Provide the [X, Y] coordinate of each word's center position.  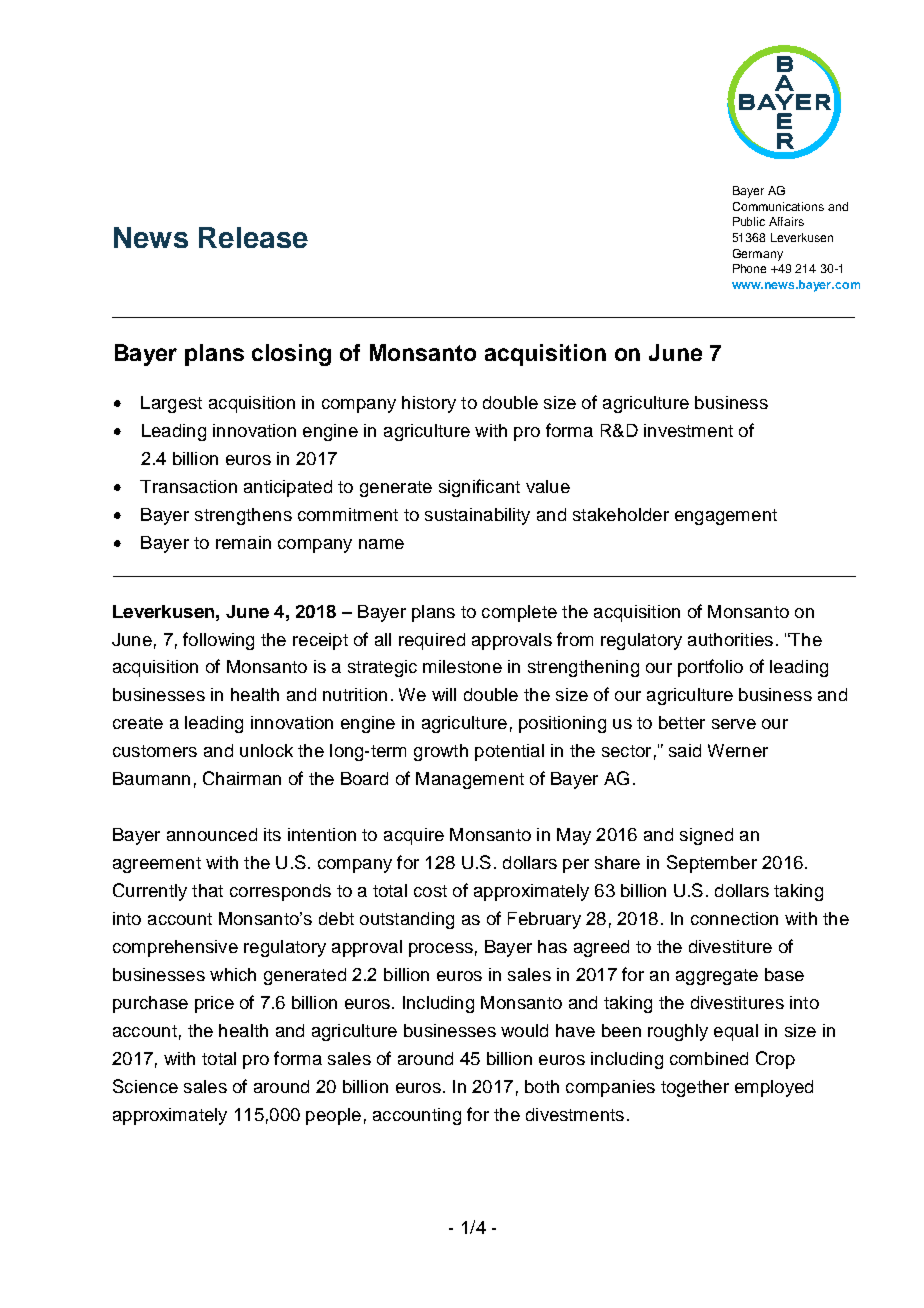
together [695, 1088]
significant [479, 488]
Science [145, 1086]
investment [688, 430]
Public [749, 221]
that [207, 890]
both [542, 1086]
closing [291, 355]
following [218, 641]
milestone [462, 666]
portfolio [710, 668]
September [712, 864]
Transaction [188, 486]
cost [430, 891]
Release [253, 237]
